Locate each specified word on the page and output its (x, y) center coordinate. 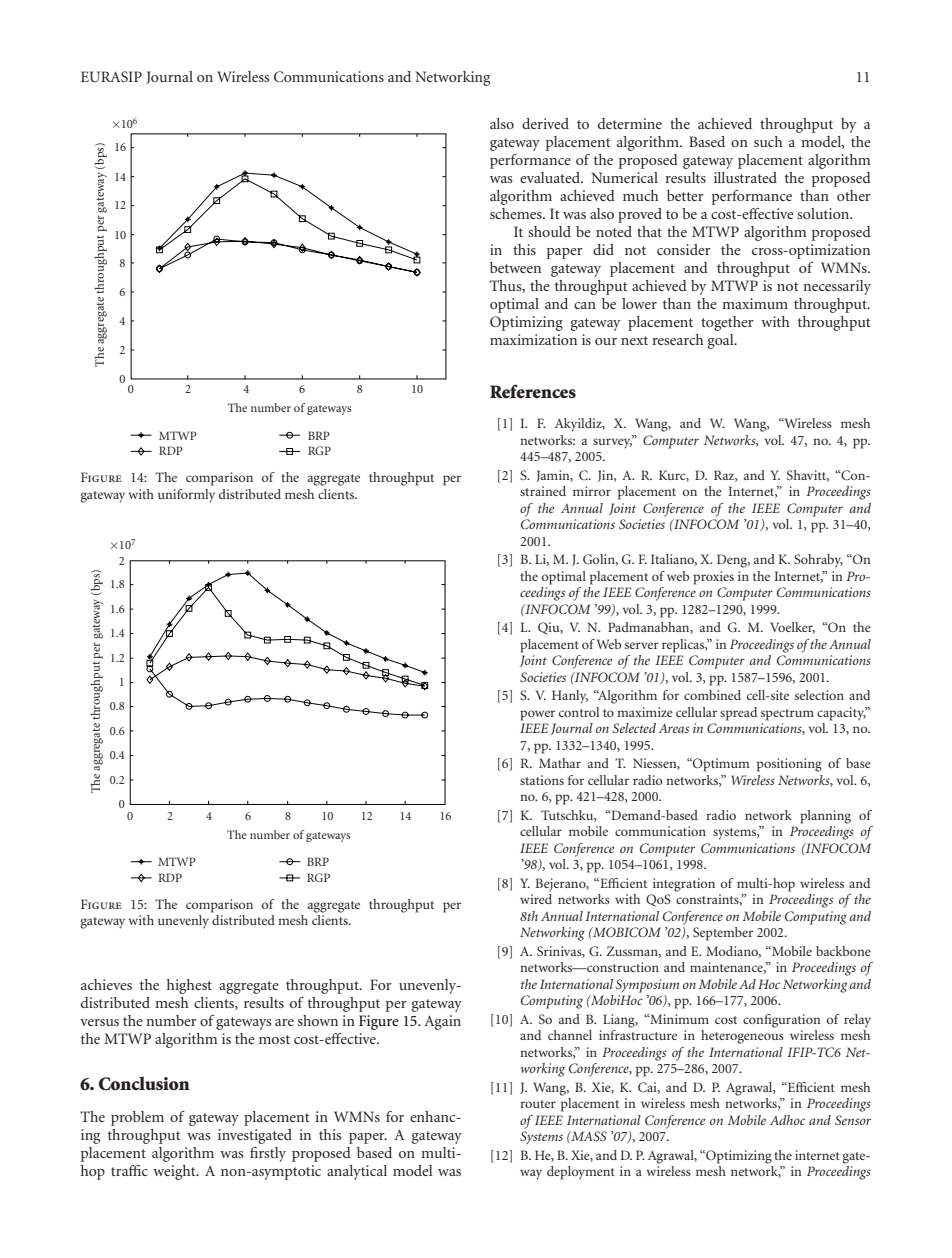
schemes (517, 213)
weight (175, 1172)
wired (536, 899)
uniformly (186, 496)
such (768, 141)
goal (722, 341)
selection (819, 695)
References (533, 391)
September (723, 934)
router (538, 1104)
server (642, 645)
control (579, 712)
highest (189, 986)
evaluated (551, 177)
